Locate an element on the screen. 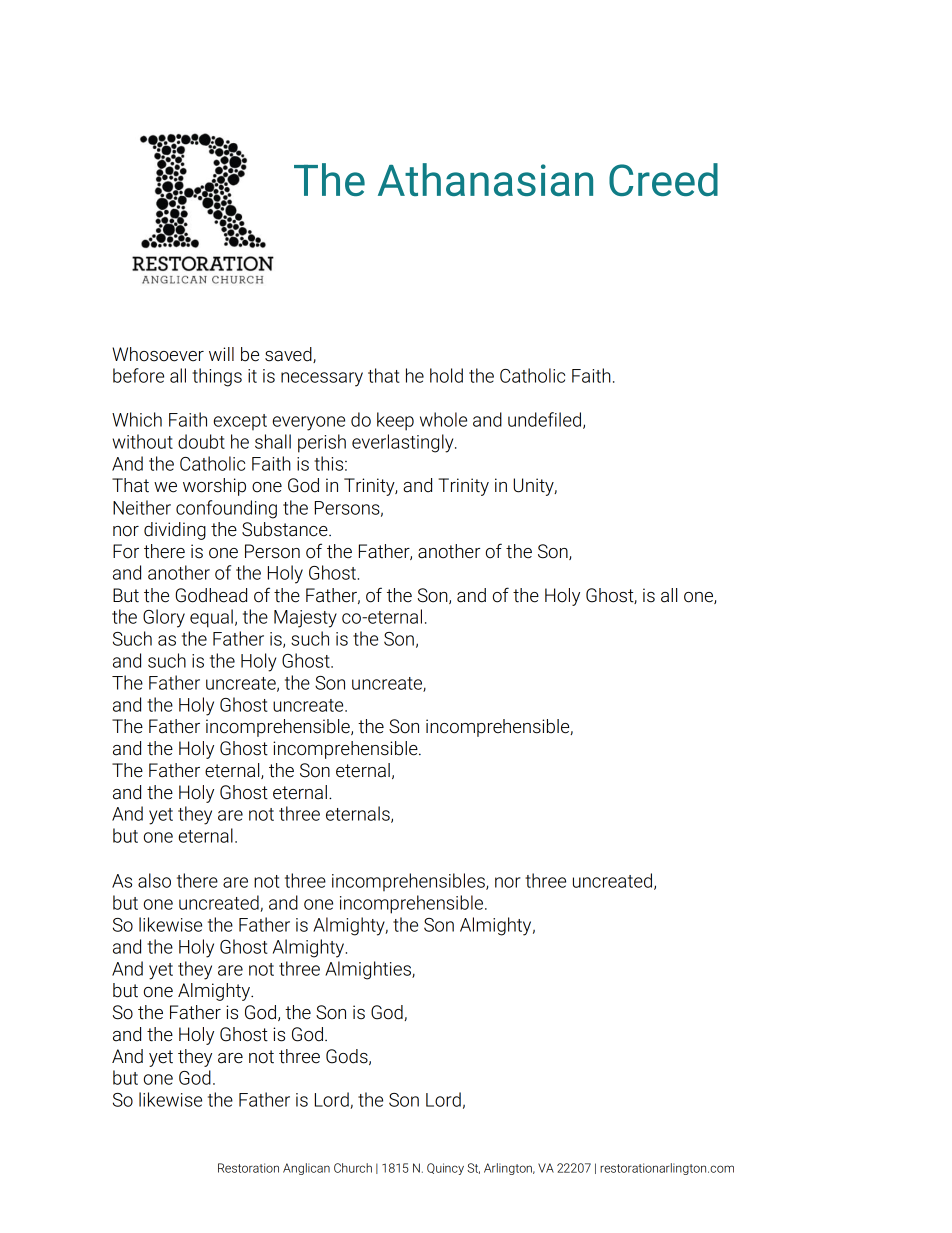 The width and height of the screenshot is (952, 1233). Quincy is located at coordinates (445, 1169).
